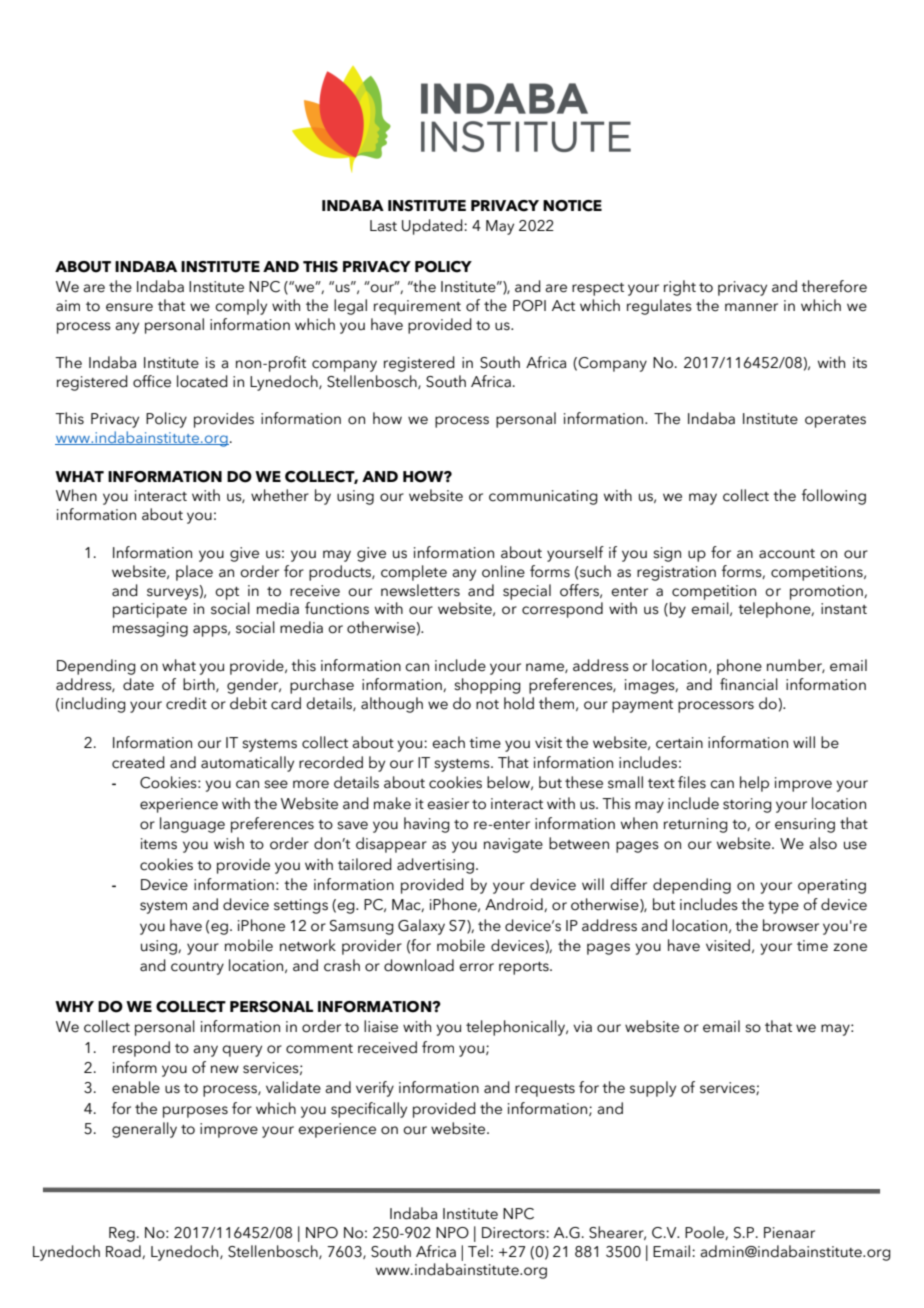 This page has height=1308, width=924. Describe the element at coordinates (197, 968) in the page. I see `country` at that location.
